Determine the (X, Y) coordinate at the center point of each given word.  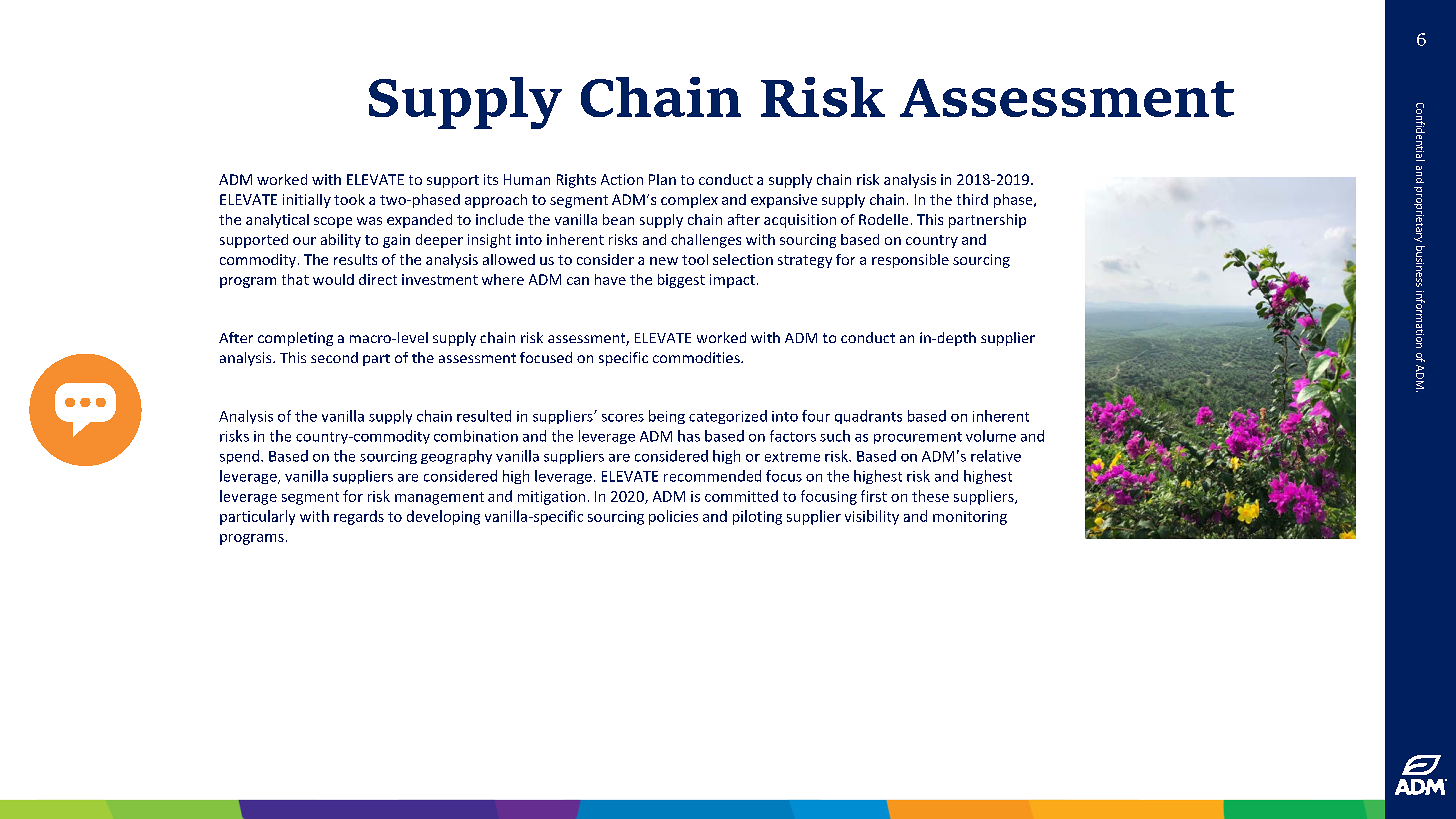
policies (673, 517)
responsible (910, 261)
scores (623, 418)
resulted (484, 416)
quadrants (868, 417)
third (972, 199)
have (610, 279)
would (333, 279)
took (349, 199)
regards (359, 517)
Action (622, 179)
